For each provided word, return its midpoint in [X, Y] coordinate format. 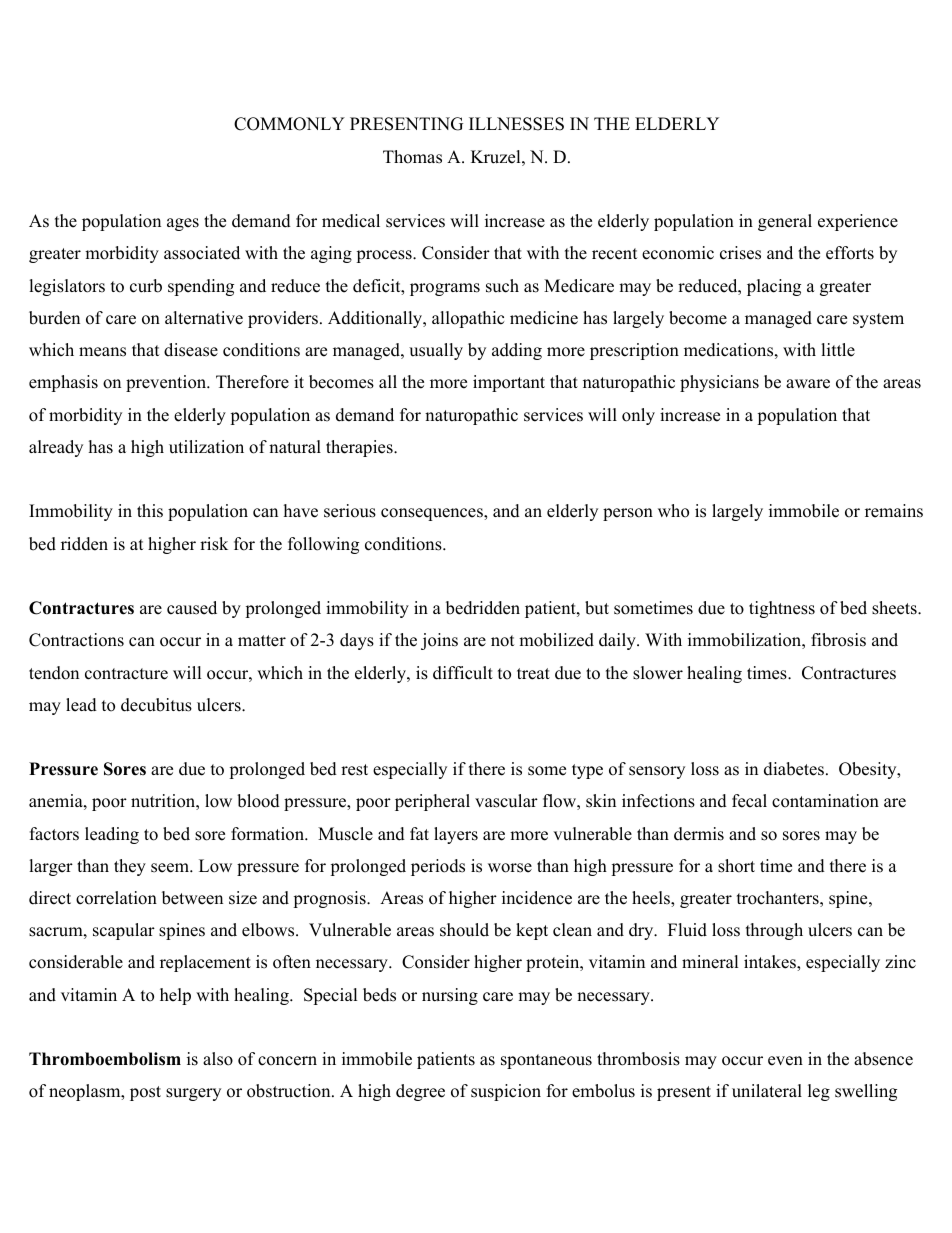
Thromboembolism [105, 1059]
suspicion [506, 1092]
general [785, 222]
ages [183, 224]
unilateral [767, 1091]
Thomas [412, 157]
